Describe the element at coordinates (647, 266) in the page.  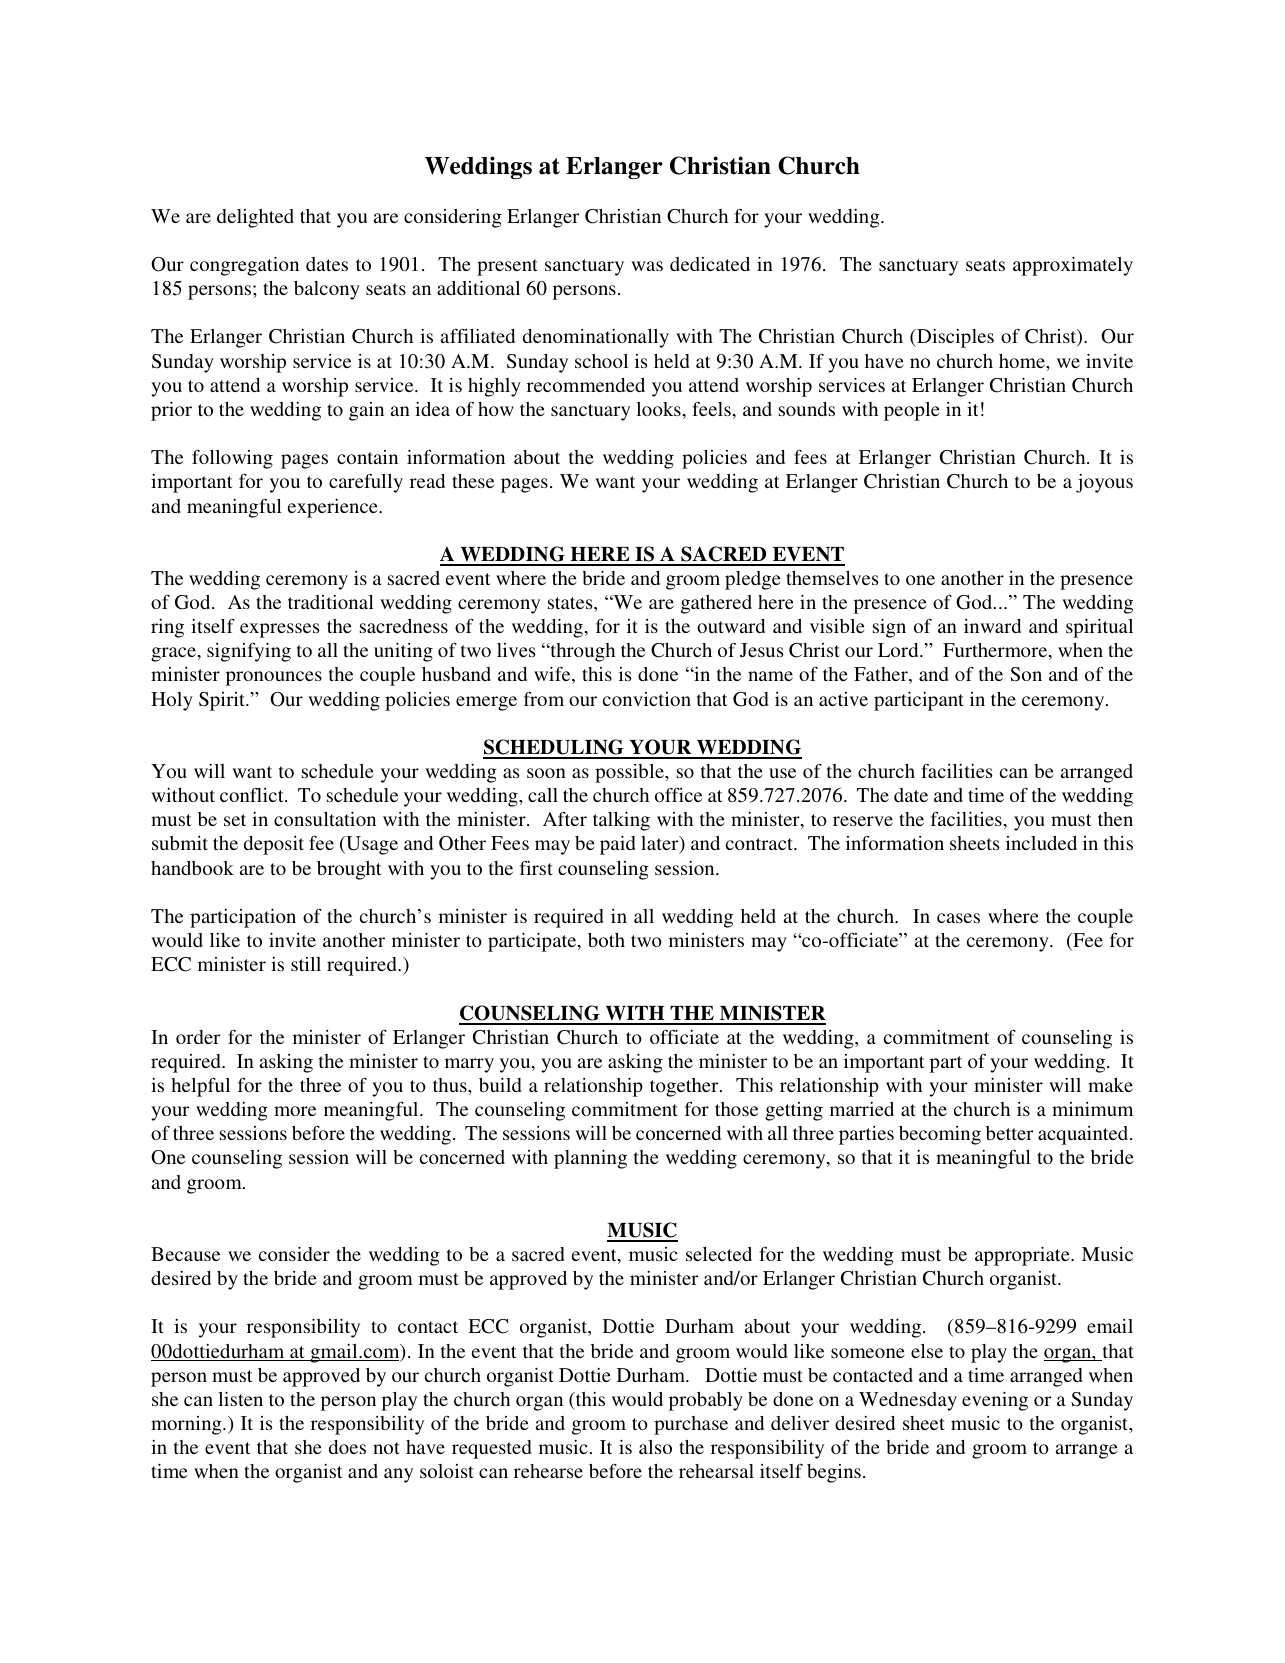
I see `was` at that location.
